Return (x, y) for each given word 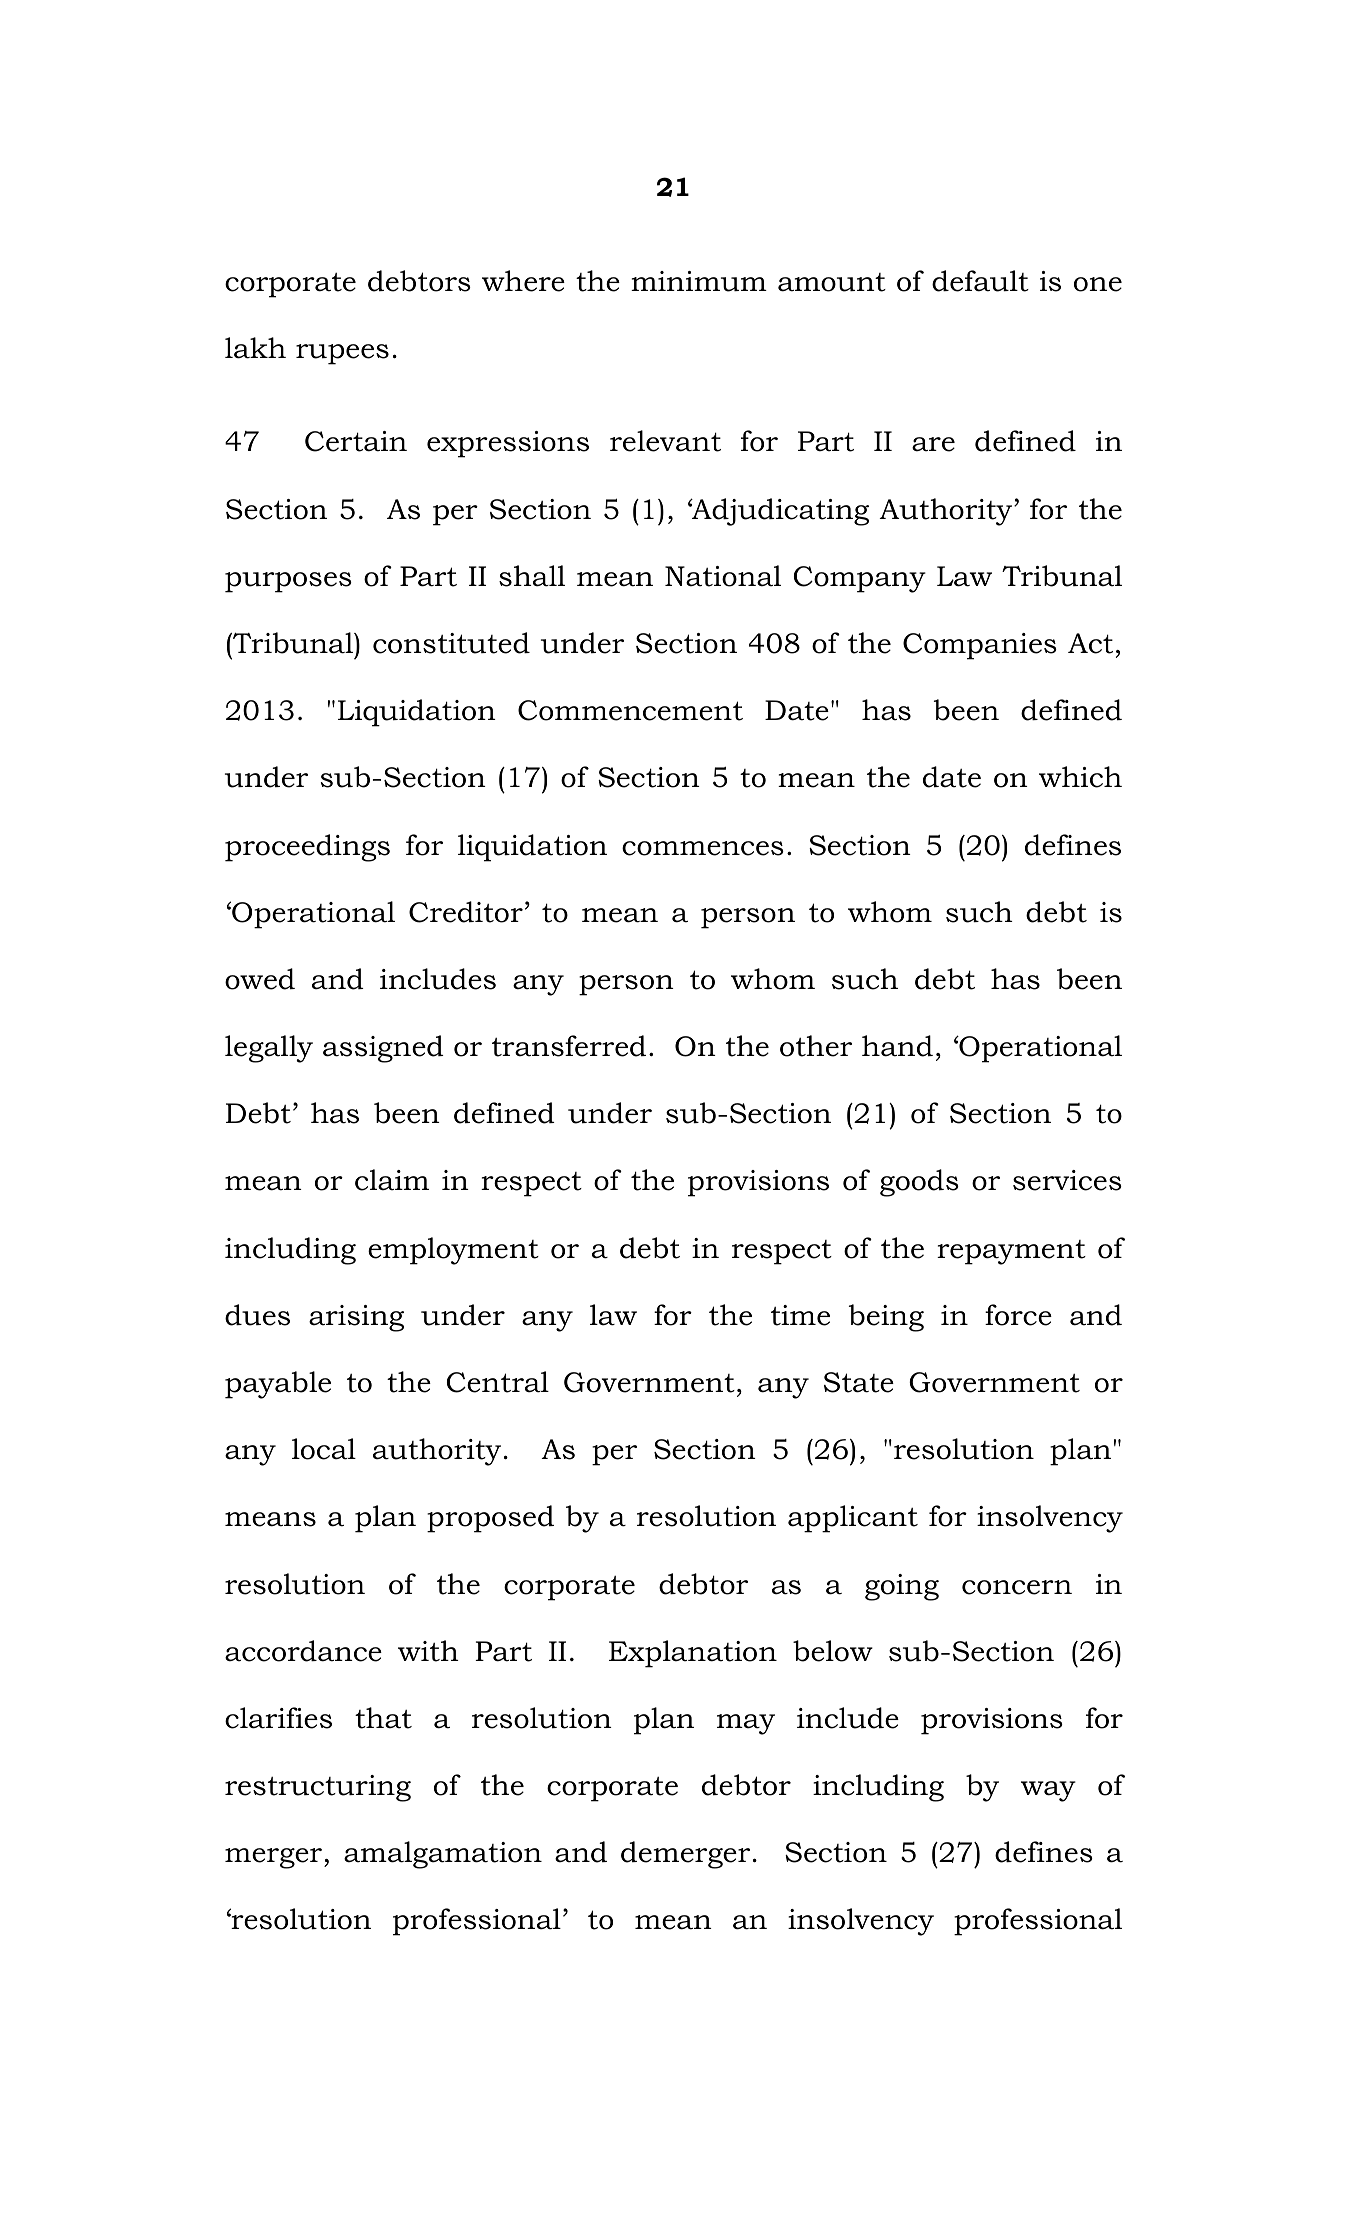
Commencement (630, 710)
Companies (980, 646)
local (324, 1449)
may (746, 1724)
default (980, 281)
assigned (383, 1049)
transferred (569, 1046)
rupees (342, 354)
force (1018, 1315)
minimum (699, 281)
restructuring (318, 1788)
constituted (451, 643)
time (800, 1315)
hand (897, 1046)
